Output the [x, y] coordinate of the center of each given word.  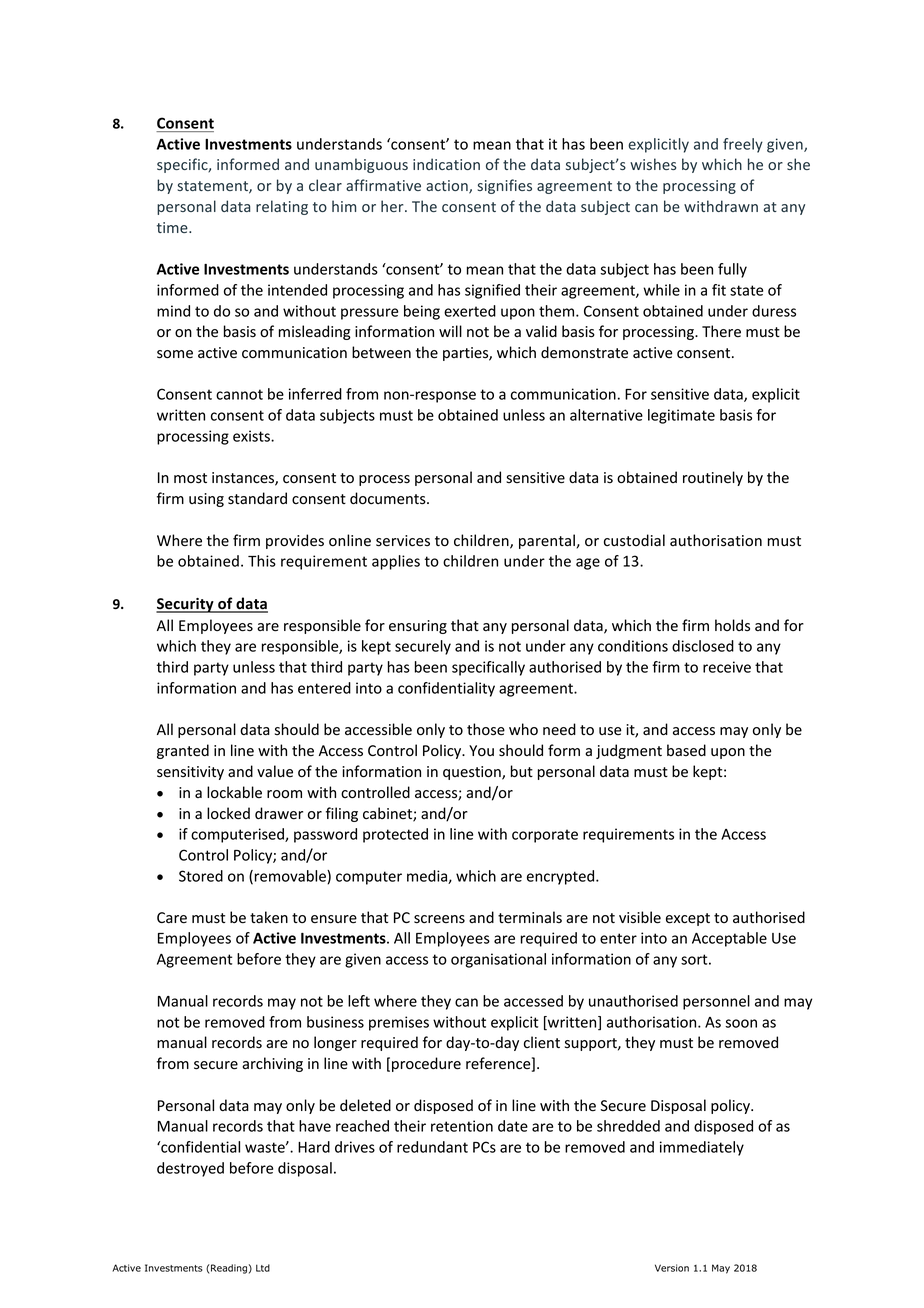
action [448, 187]
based [686, 750]
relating [282, 207]
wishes [653, 164]
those [486, 729]
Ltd [263, 1268]
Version [672, 1268]
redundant [432, 1147]
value [275, 771]
